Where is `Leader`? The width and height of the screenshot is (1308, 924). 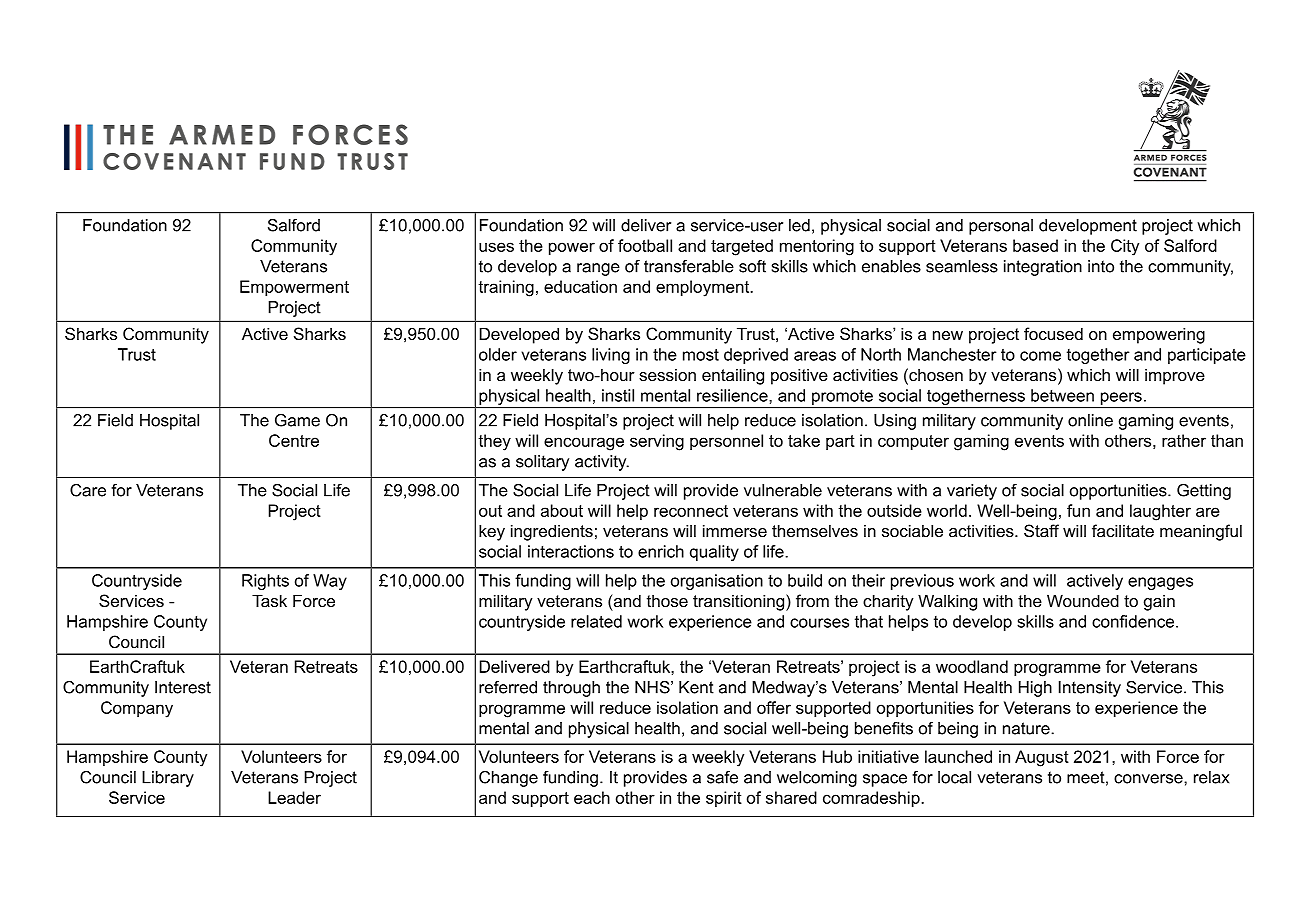 Leader is located at coordinates (294, 797).
